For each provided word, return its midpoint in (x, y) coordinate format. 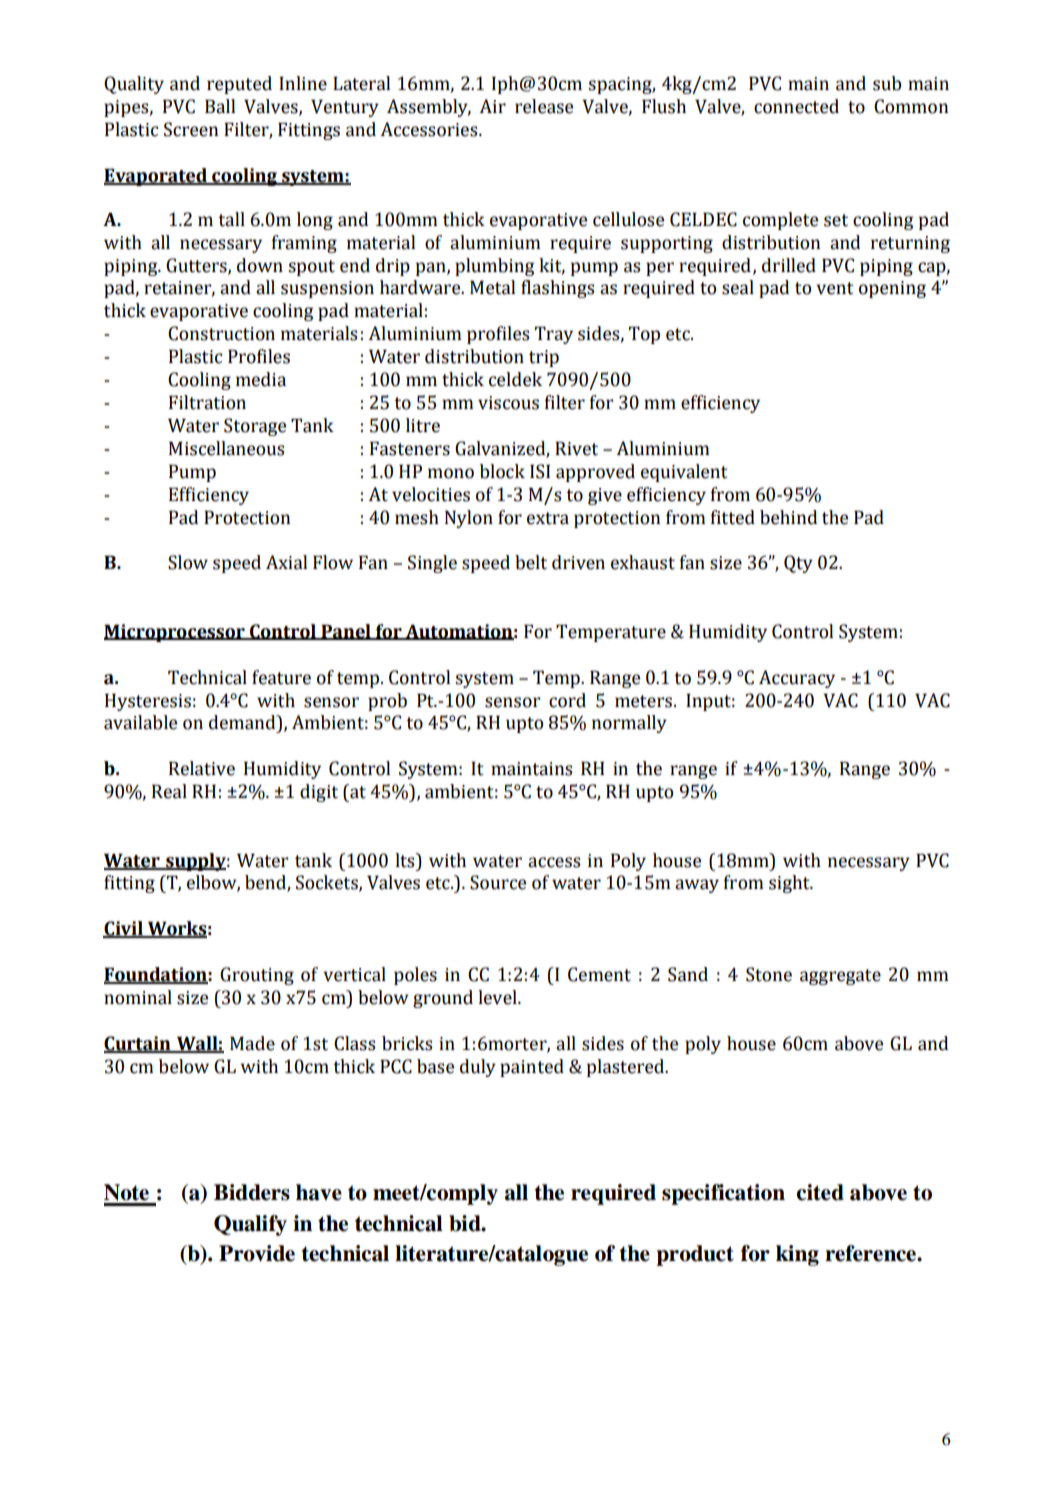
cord (567, 700)
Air (492, 106)
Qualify (250, 1225)
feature (281, 677)
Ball (220, 106)
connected (796, 106)
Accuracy (797, 679)
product (695, 1255)
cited (820, 1192)
